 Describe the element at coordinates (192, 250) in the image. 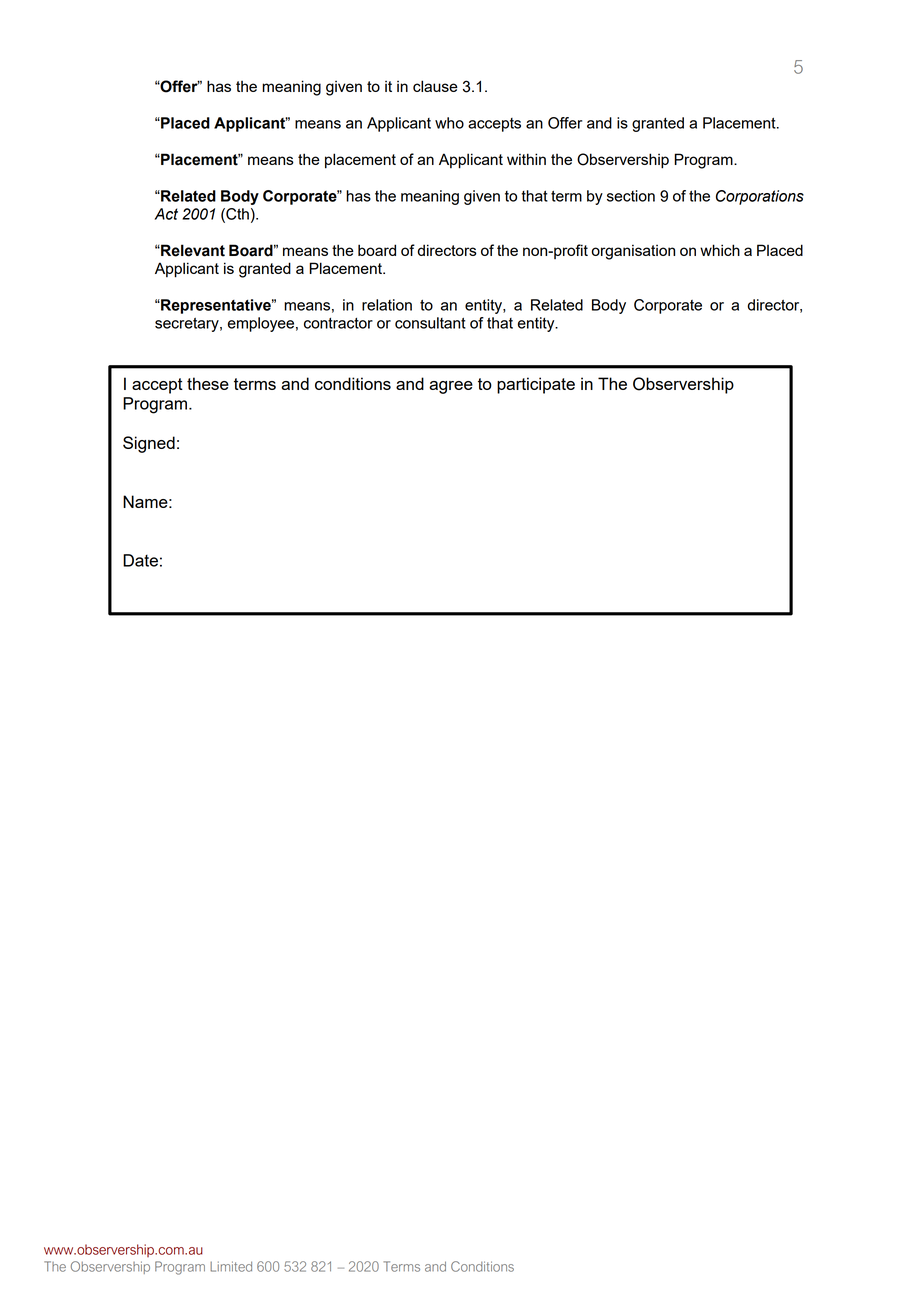

I see `Relevant` at that location.
